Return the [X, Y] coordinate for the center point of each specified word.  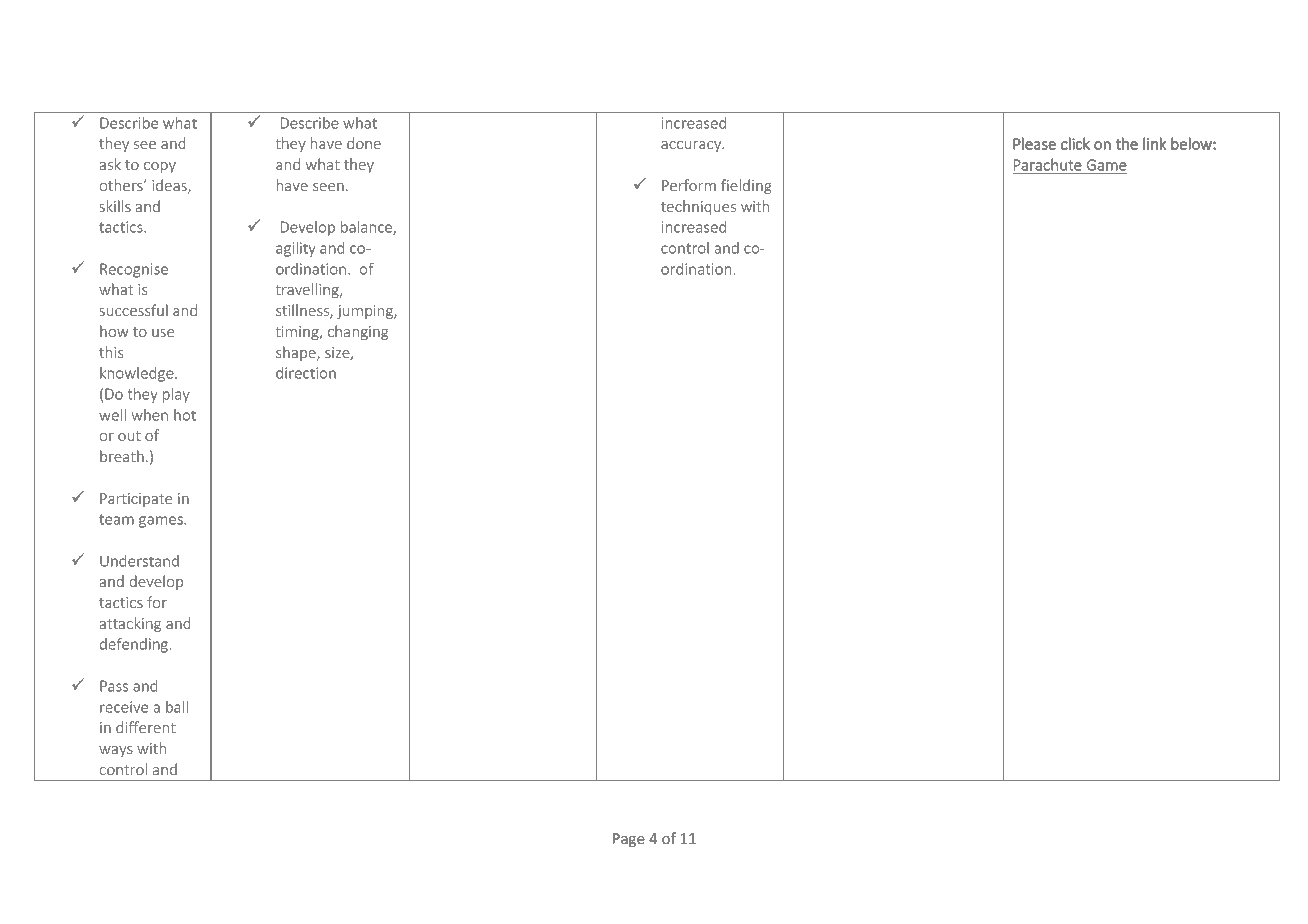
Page [629, 840]
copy [160, 167]
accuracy [692, 146]
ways [116, 751]
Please [1034, 143]
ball [177, 707]
